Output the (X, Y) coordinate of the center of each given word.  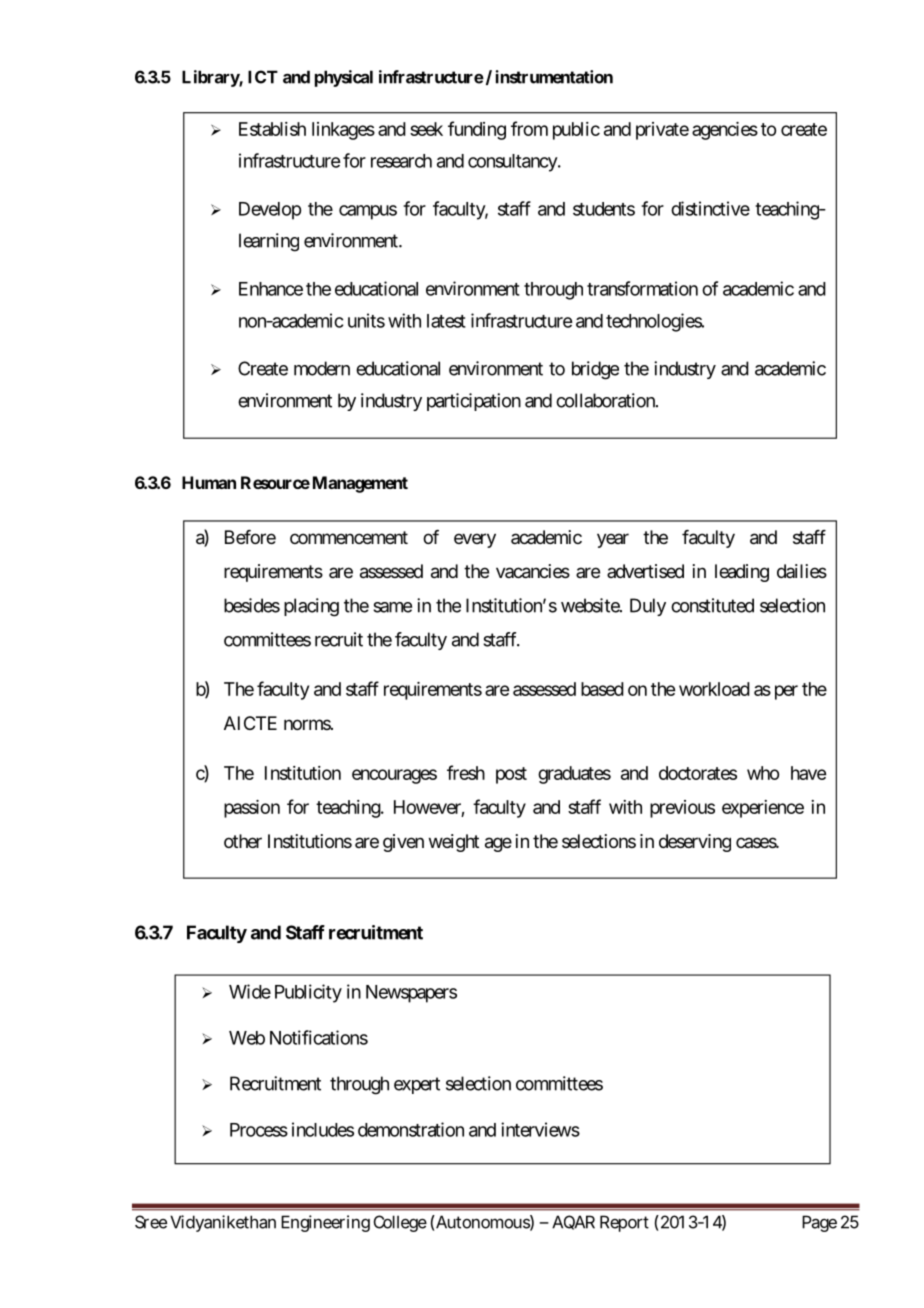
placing (311, 607)
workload (714, 689)
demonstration (411, 1129)
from (529, 128)
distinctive (710, 208)
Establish (272, 129)
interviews (540, 1129)
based (602, 689)
